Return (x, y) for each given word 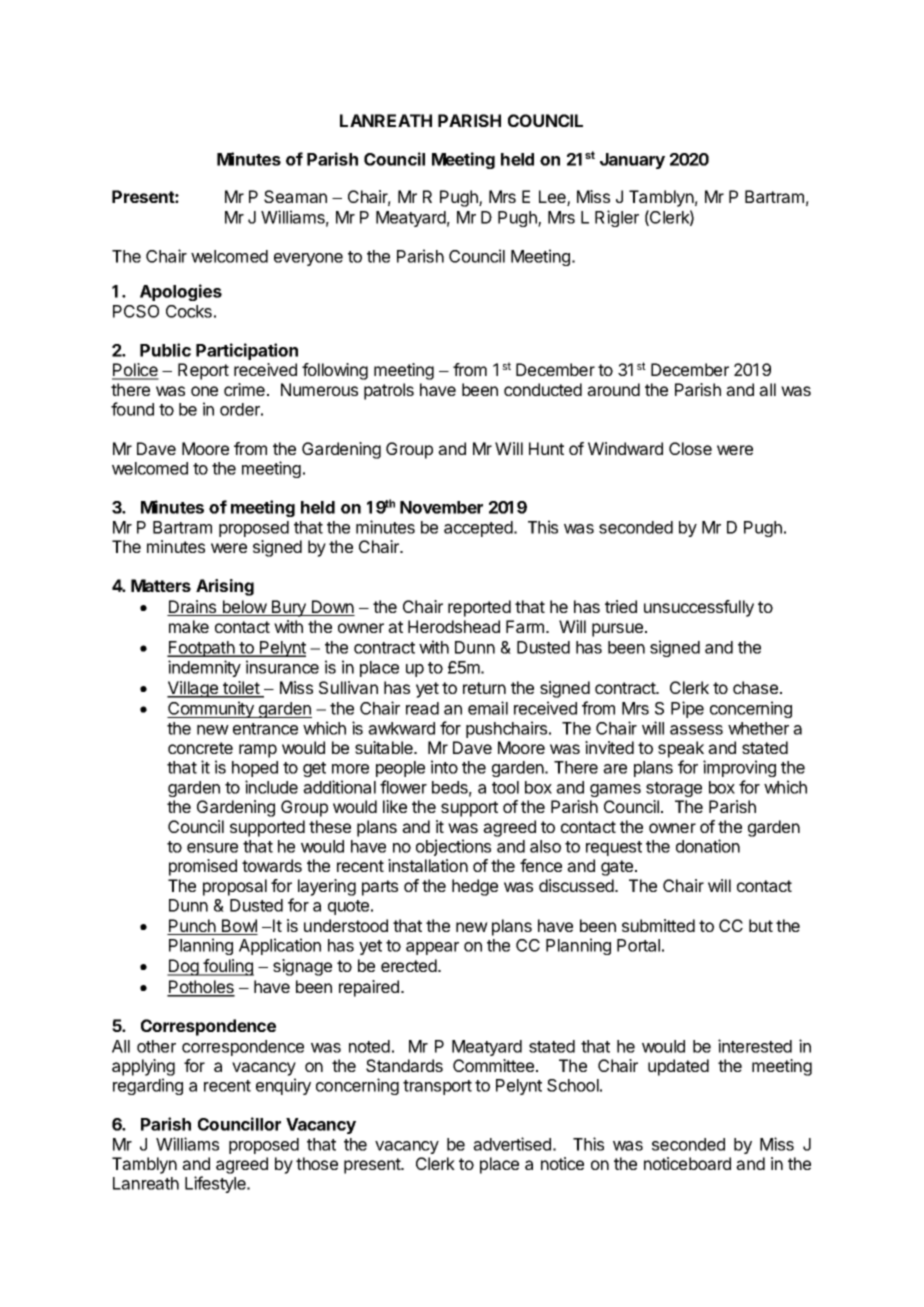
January (632, 161)
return (484, 688)
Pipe (687, 709)
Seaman (295, 196)
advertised (512, 1144)
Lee (553, 198)
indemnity (204, 668)
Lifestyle (216, 1184)
